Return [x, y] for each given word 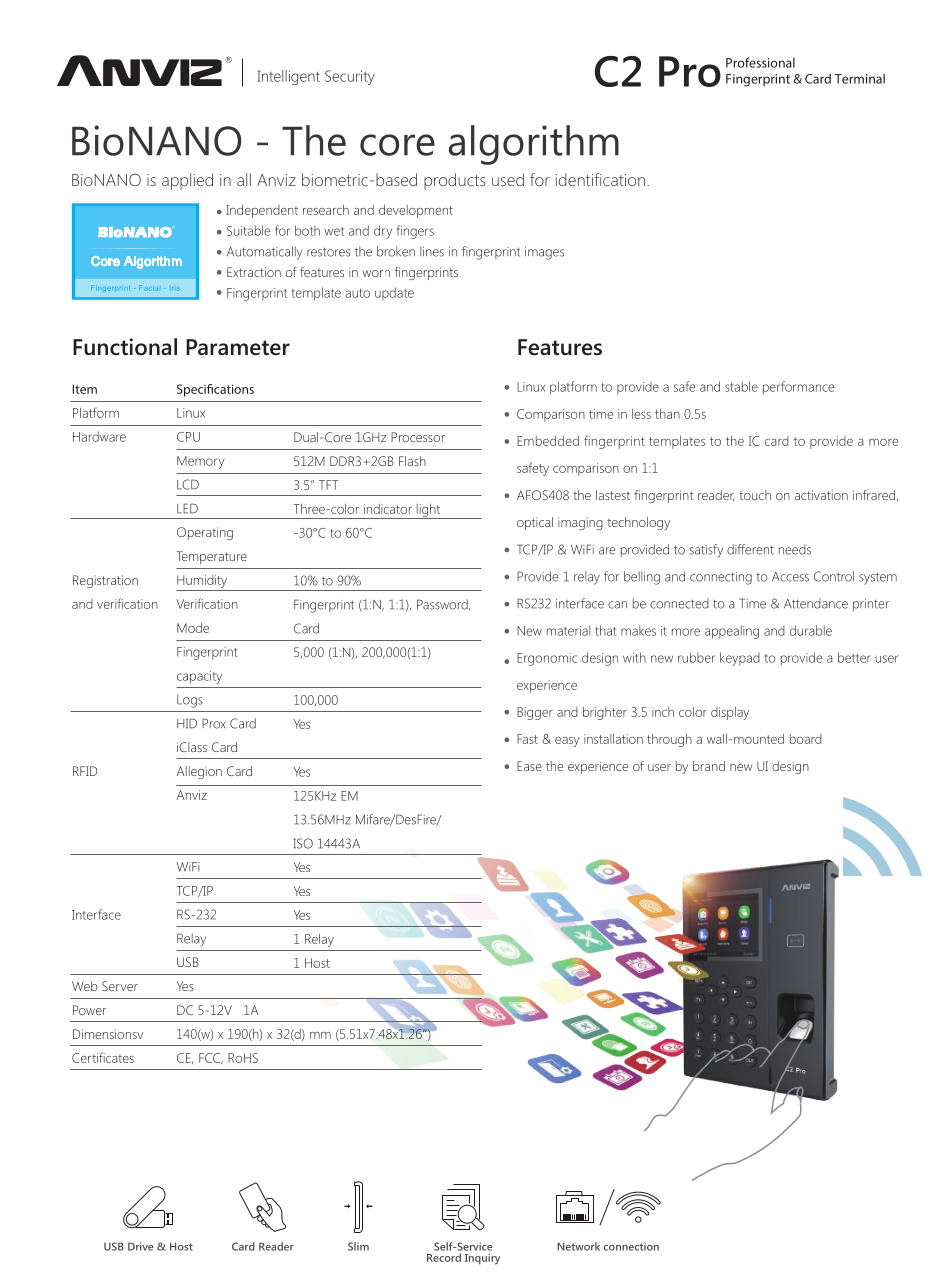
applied [187, 181]
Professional [760, 62]
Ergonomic [547, 659]
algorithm [534, 145]
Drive [141, 1246]
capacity [199, 677]
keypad [740, 659]
